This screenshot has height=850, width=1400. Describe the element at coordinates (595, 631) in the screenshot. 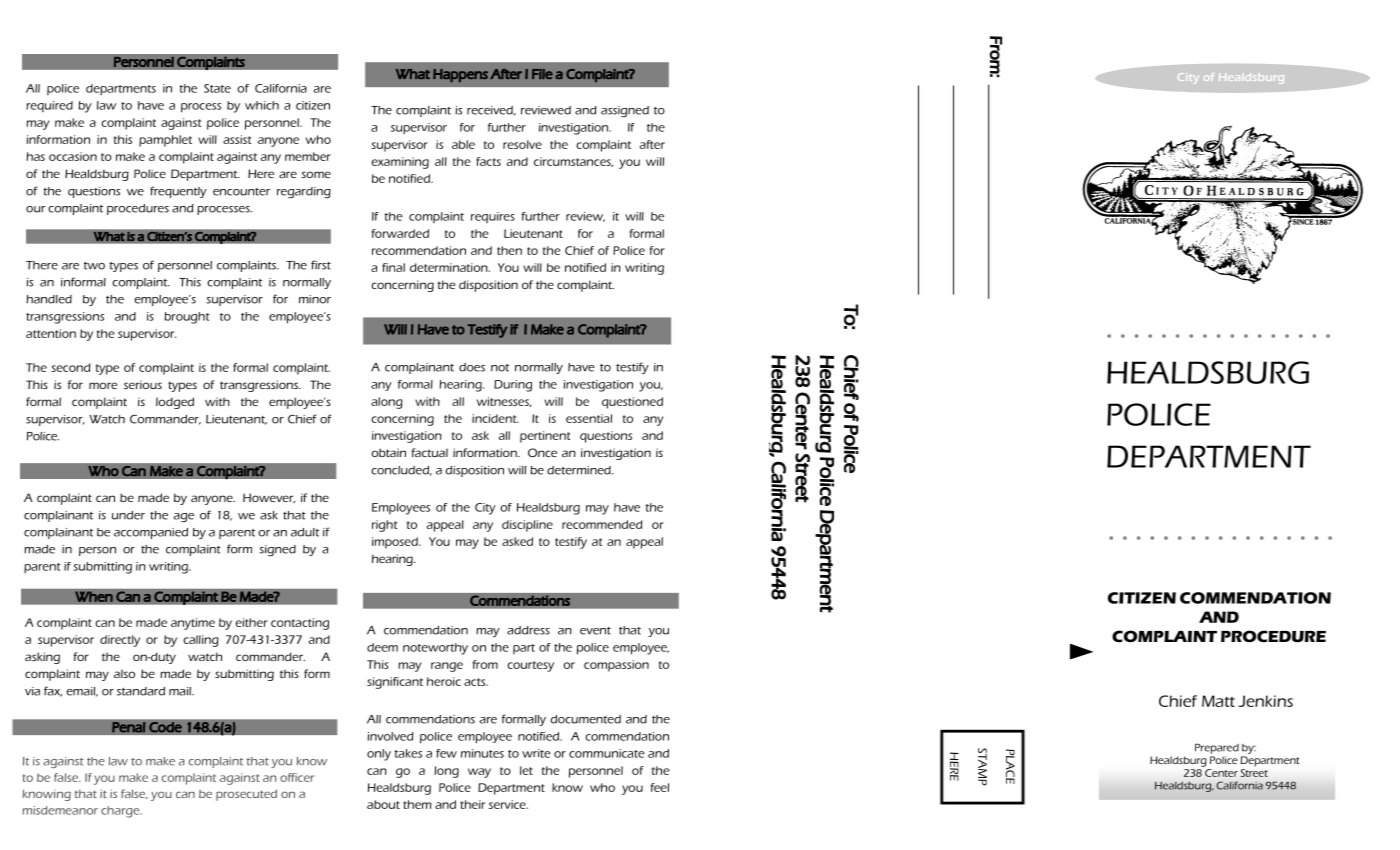

I see `event` at that location.
